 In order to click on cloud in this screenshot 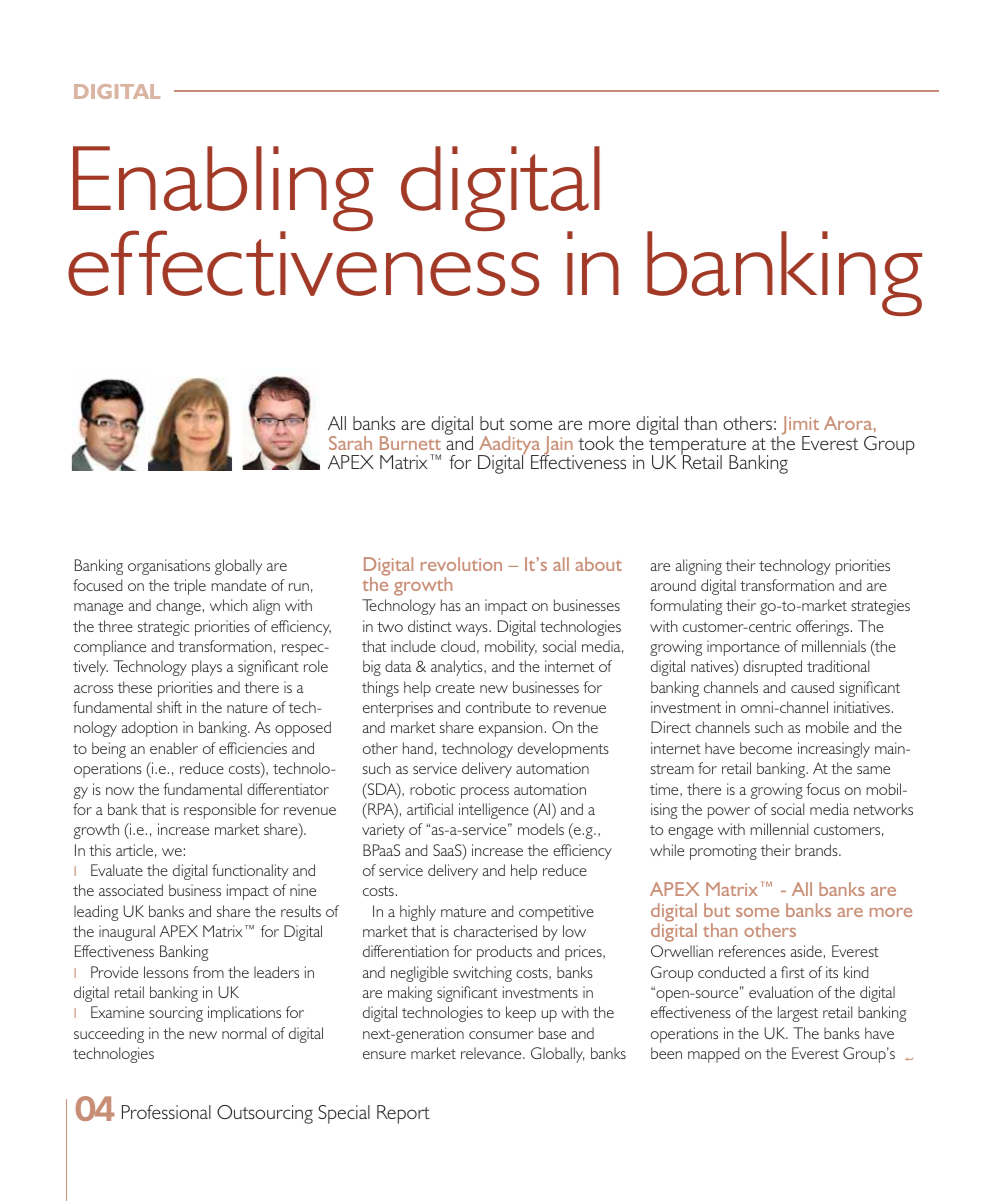, I will do `click(458, 646)`.
